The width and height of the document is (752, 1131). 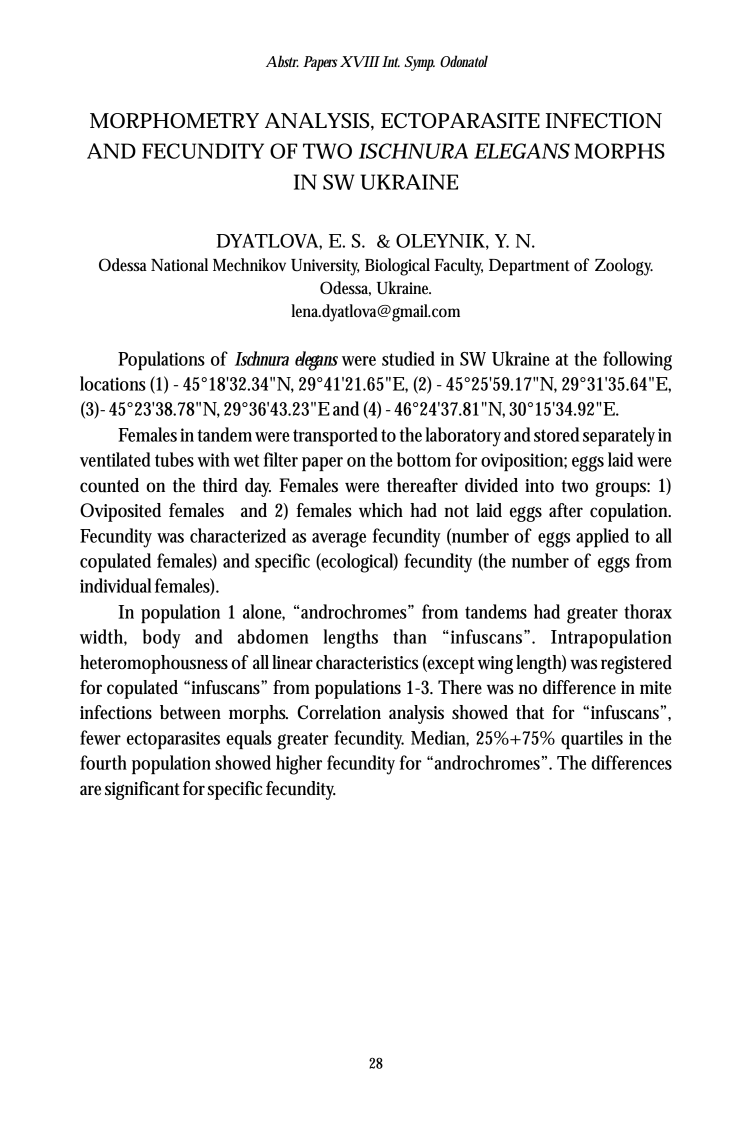 What do you see at coordinates (113, 383) in the document?
I see `locations` at bounding box center [113, 383].
